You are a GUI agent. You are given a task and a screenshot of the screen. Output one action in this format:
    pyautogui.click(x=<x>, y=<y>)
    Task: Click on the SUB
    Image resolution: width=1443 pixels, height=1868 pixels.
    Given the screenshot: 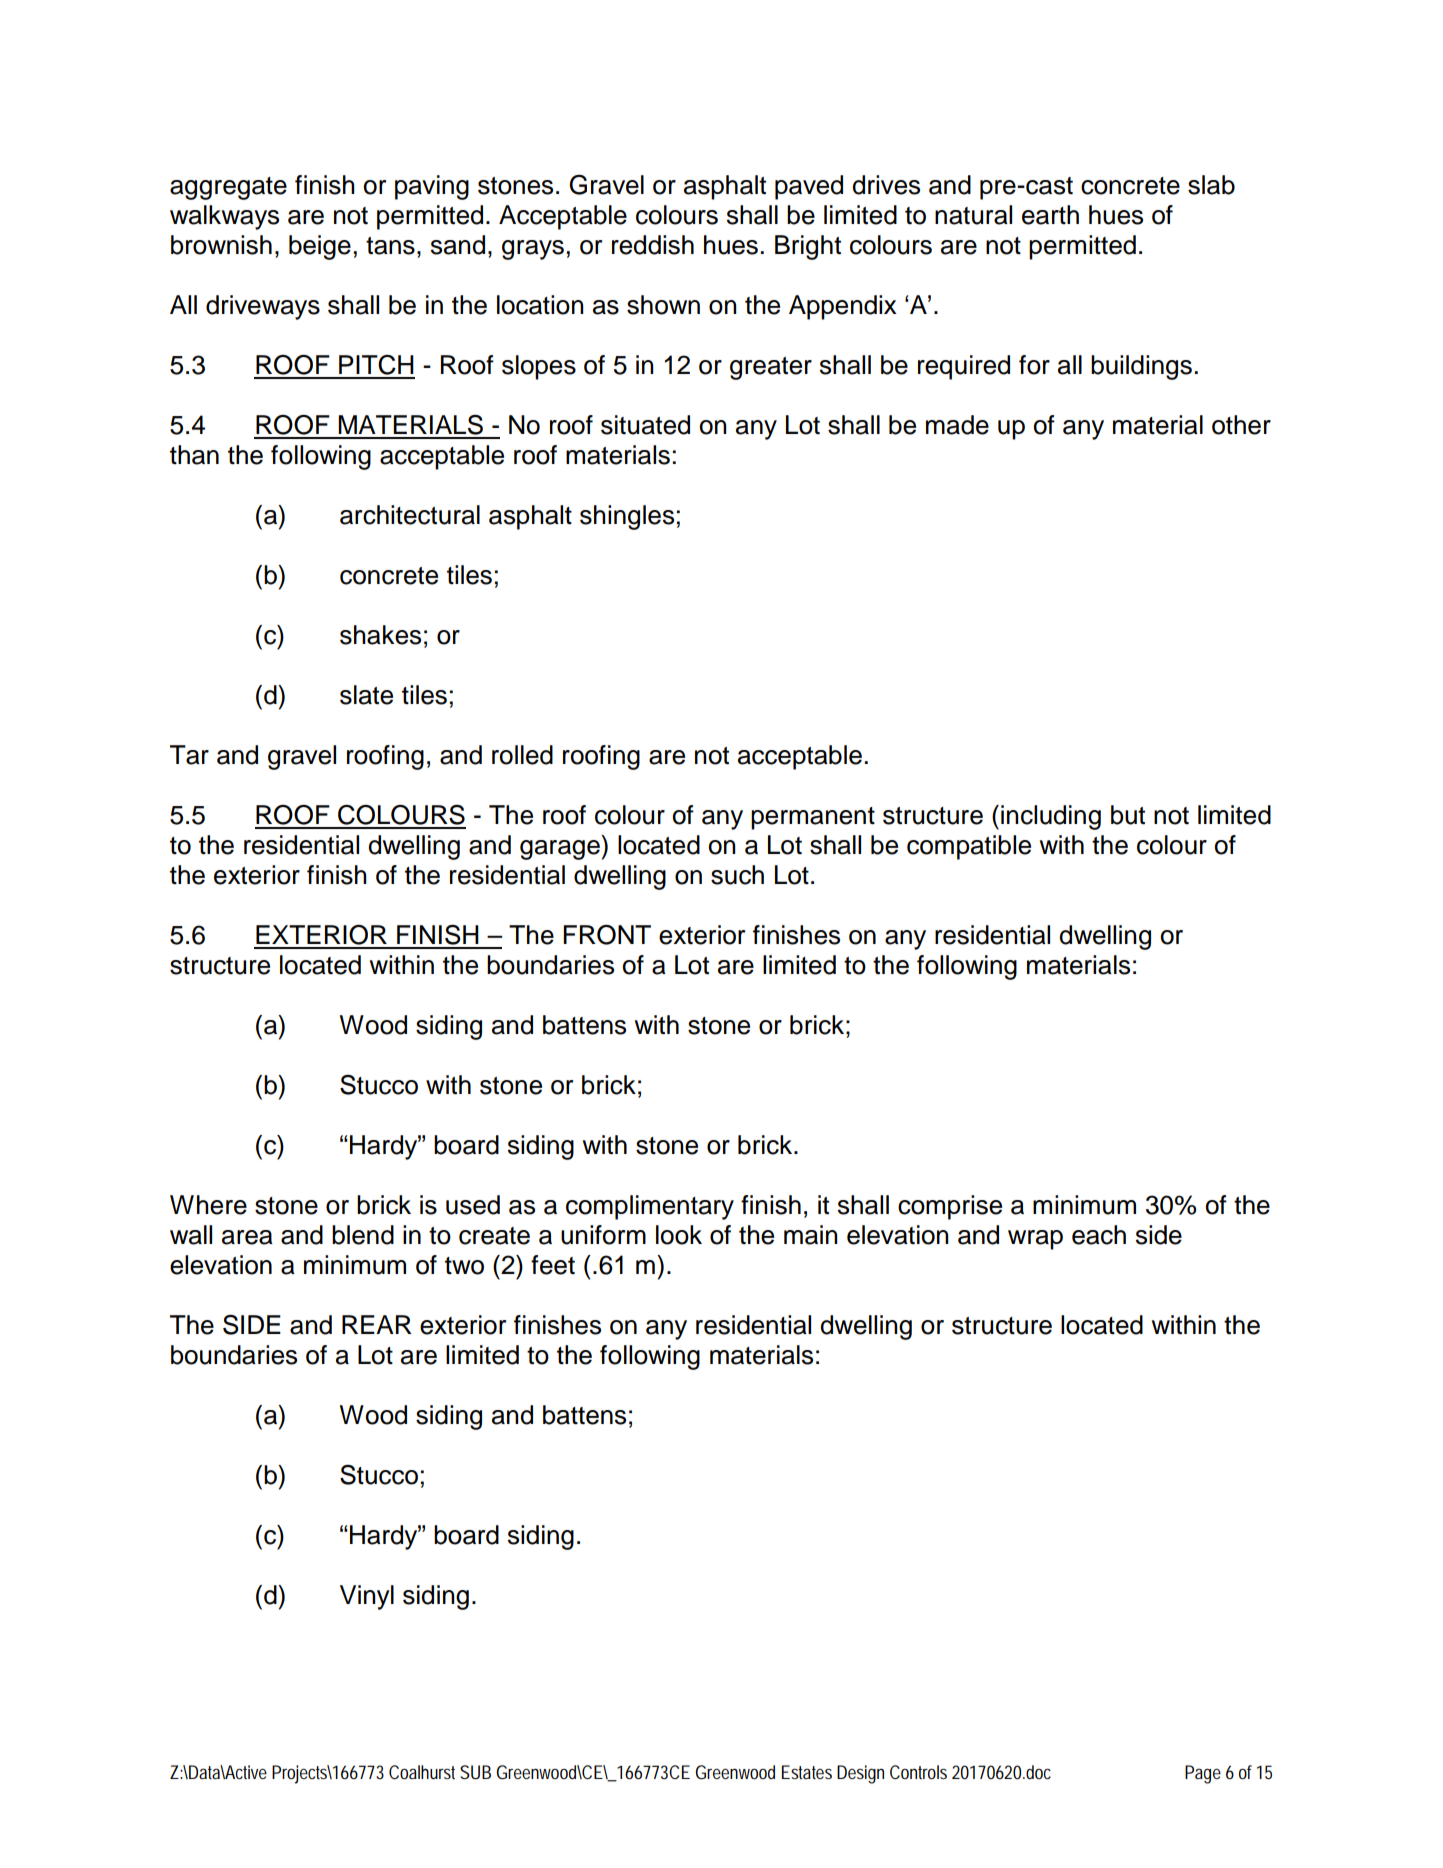 What is the action you would take?
    pyautogui.click(x=475, y=1772)
